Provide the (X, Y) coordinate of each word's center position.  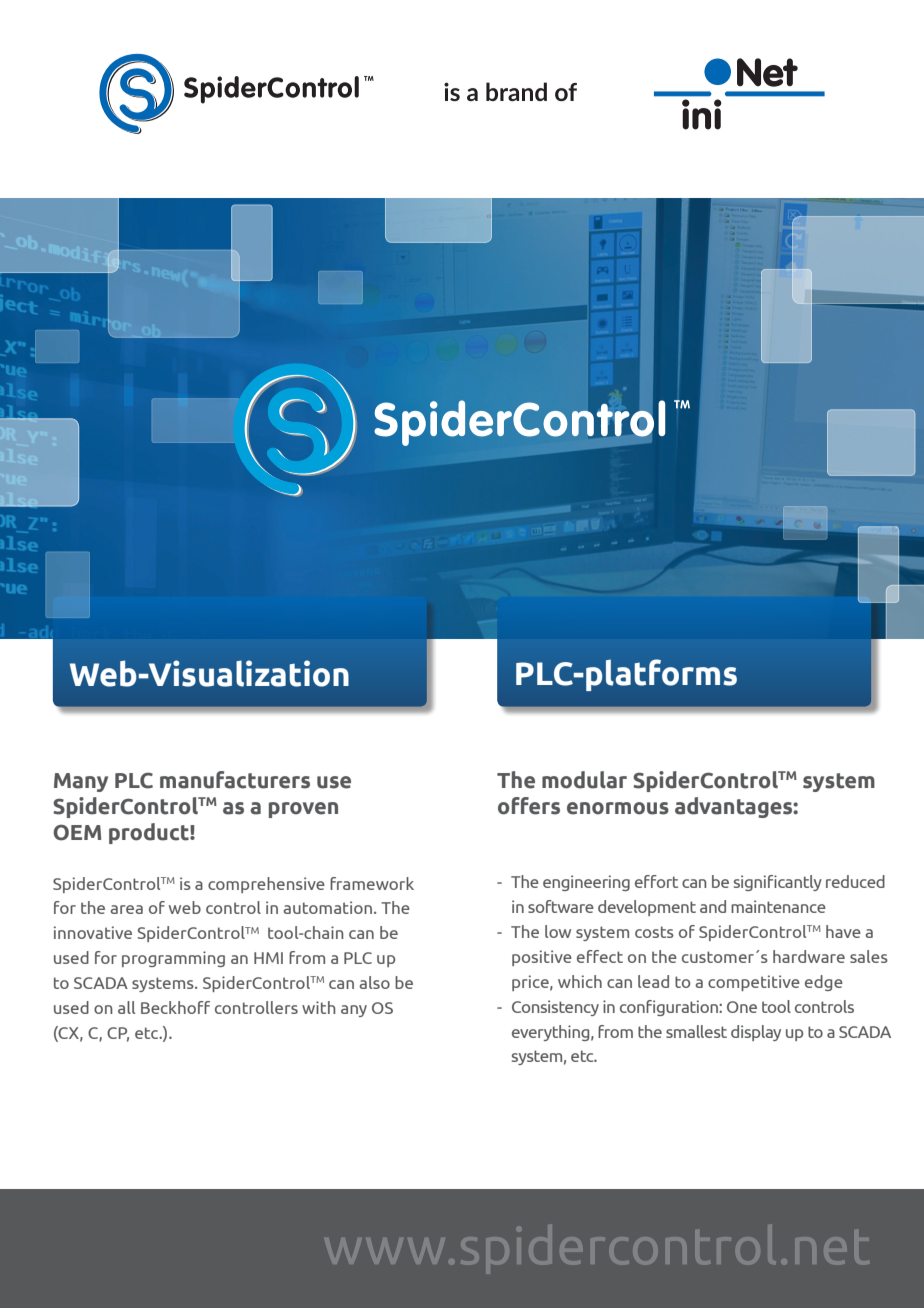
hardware (809, 956)
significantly (778, 883)
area (126, 909)
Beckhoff (175, 1007)
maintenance (778, 906)
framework (372, 883)
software (561, 906)
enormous (618, 808)
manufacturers (235, 780)
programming (173, 959)
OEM (77, 832)
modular (584, 780)
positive (542, 958)
